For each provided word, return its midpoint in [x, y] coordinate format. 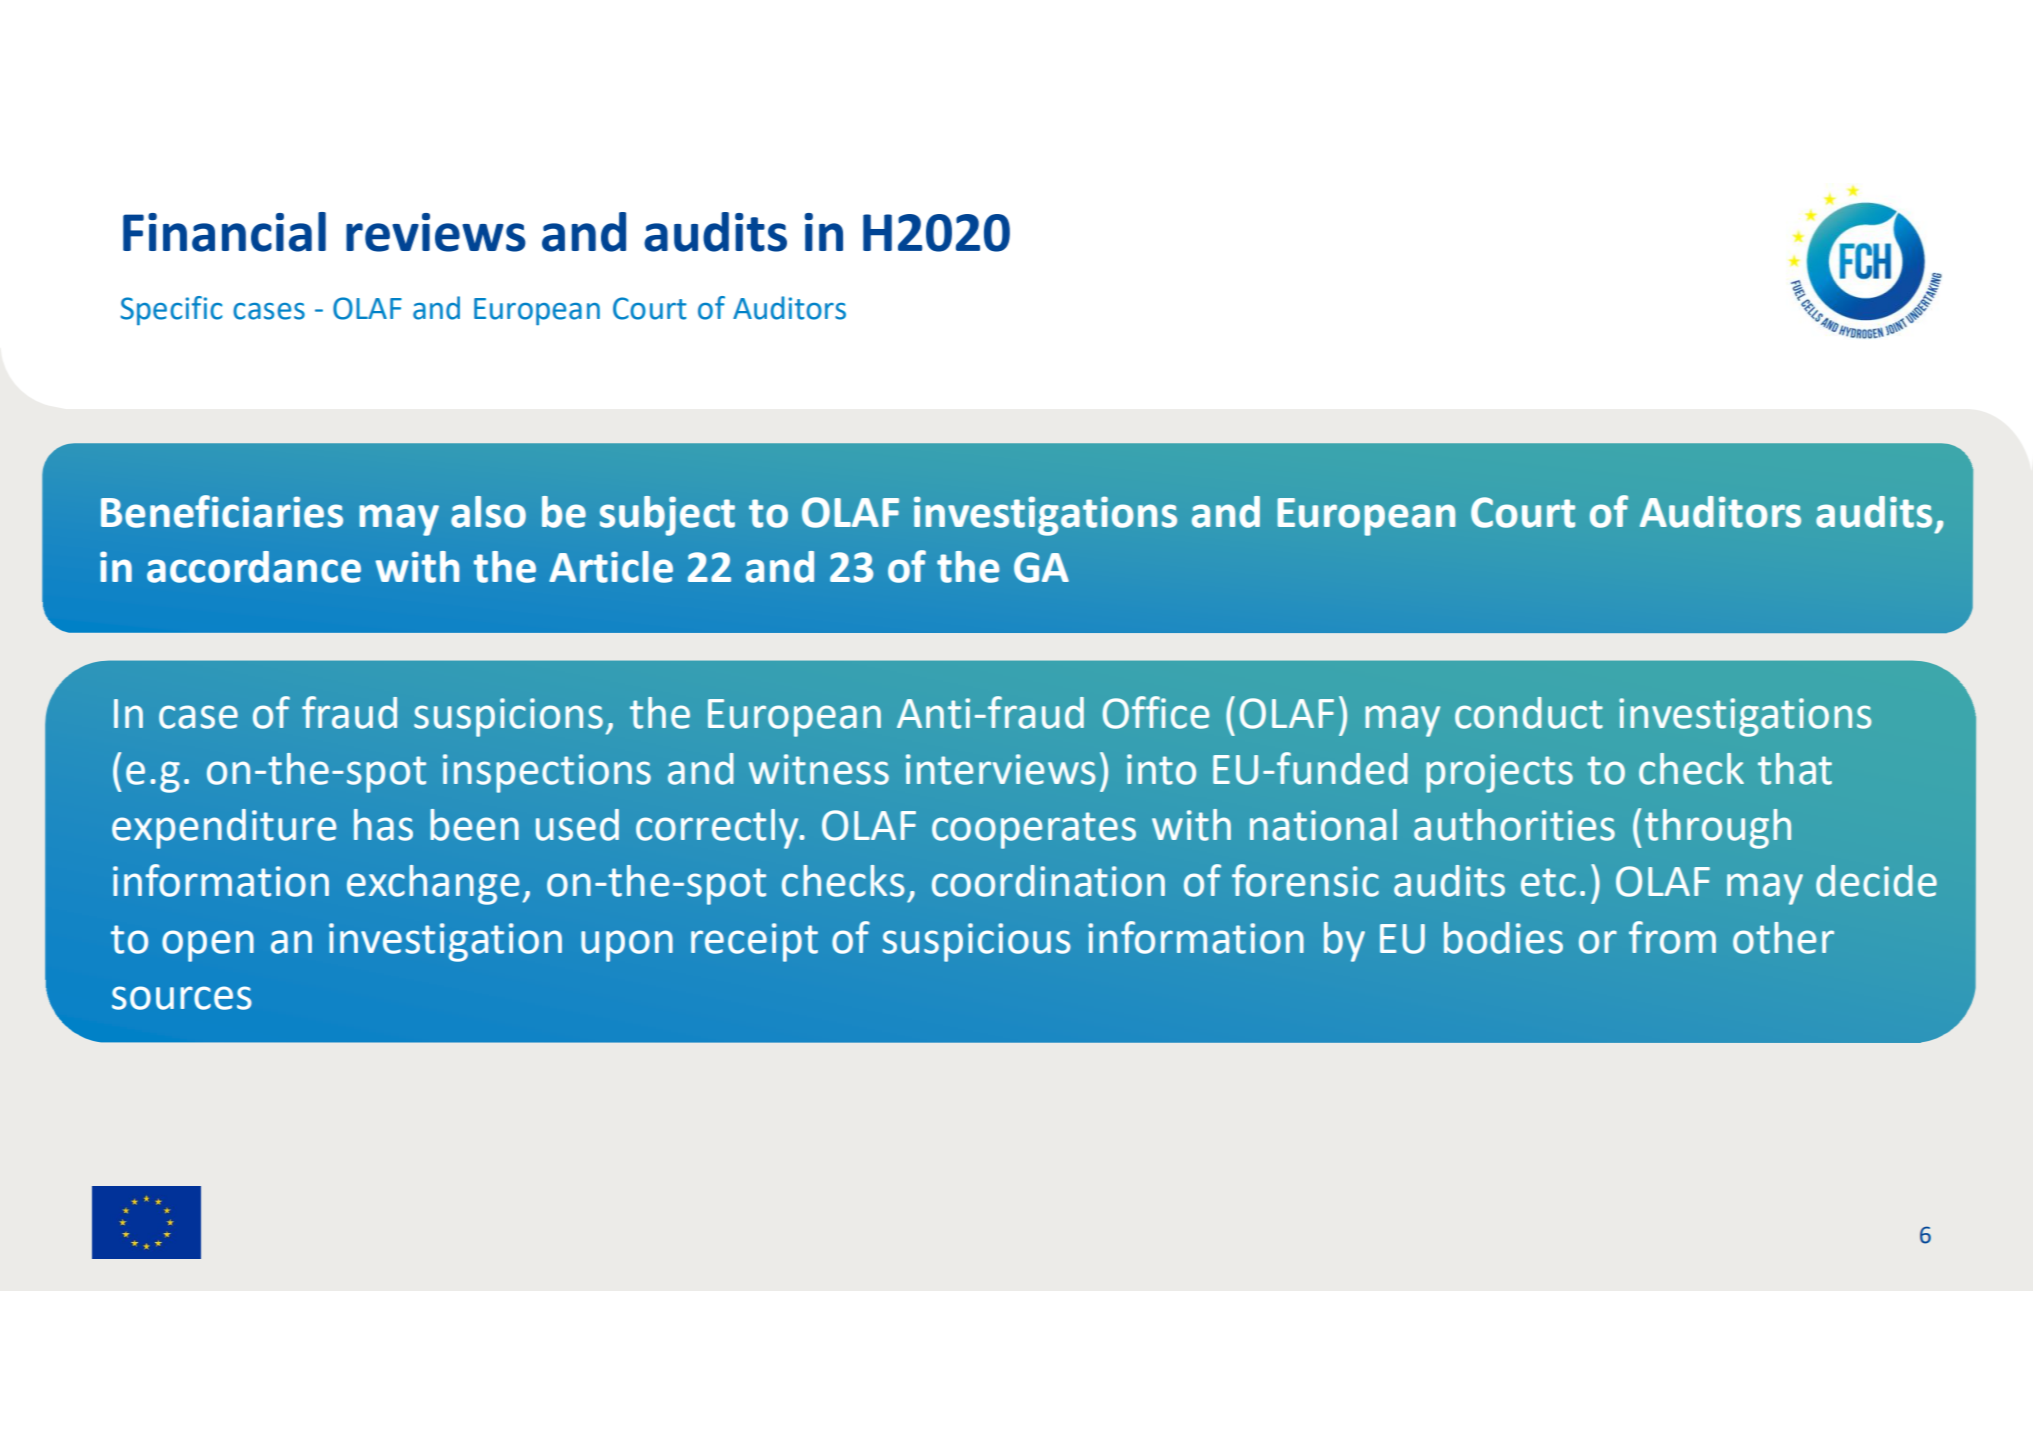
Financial [224, 232]
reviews [436, 232]
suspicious [976, 942]
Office [1156, 712]
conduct [1529, 713]
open [208, 946]
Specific [171, 310]
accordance [254, 567]
